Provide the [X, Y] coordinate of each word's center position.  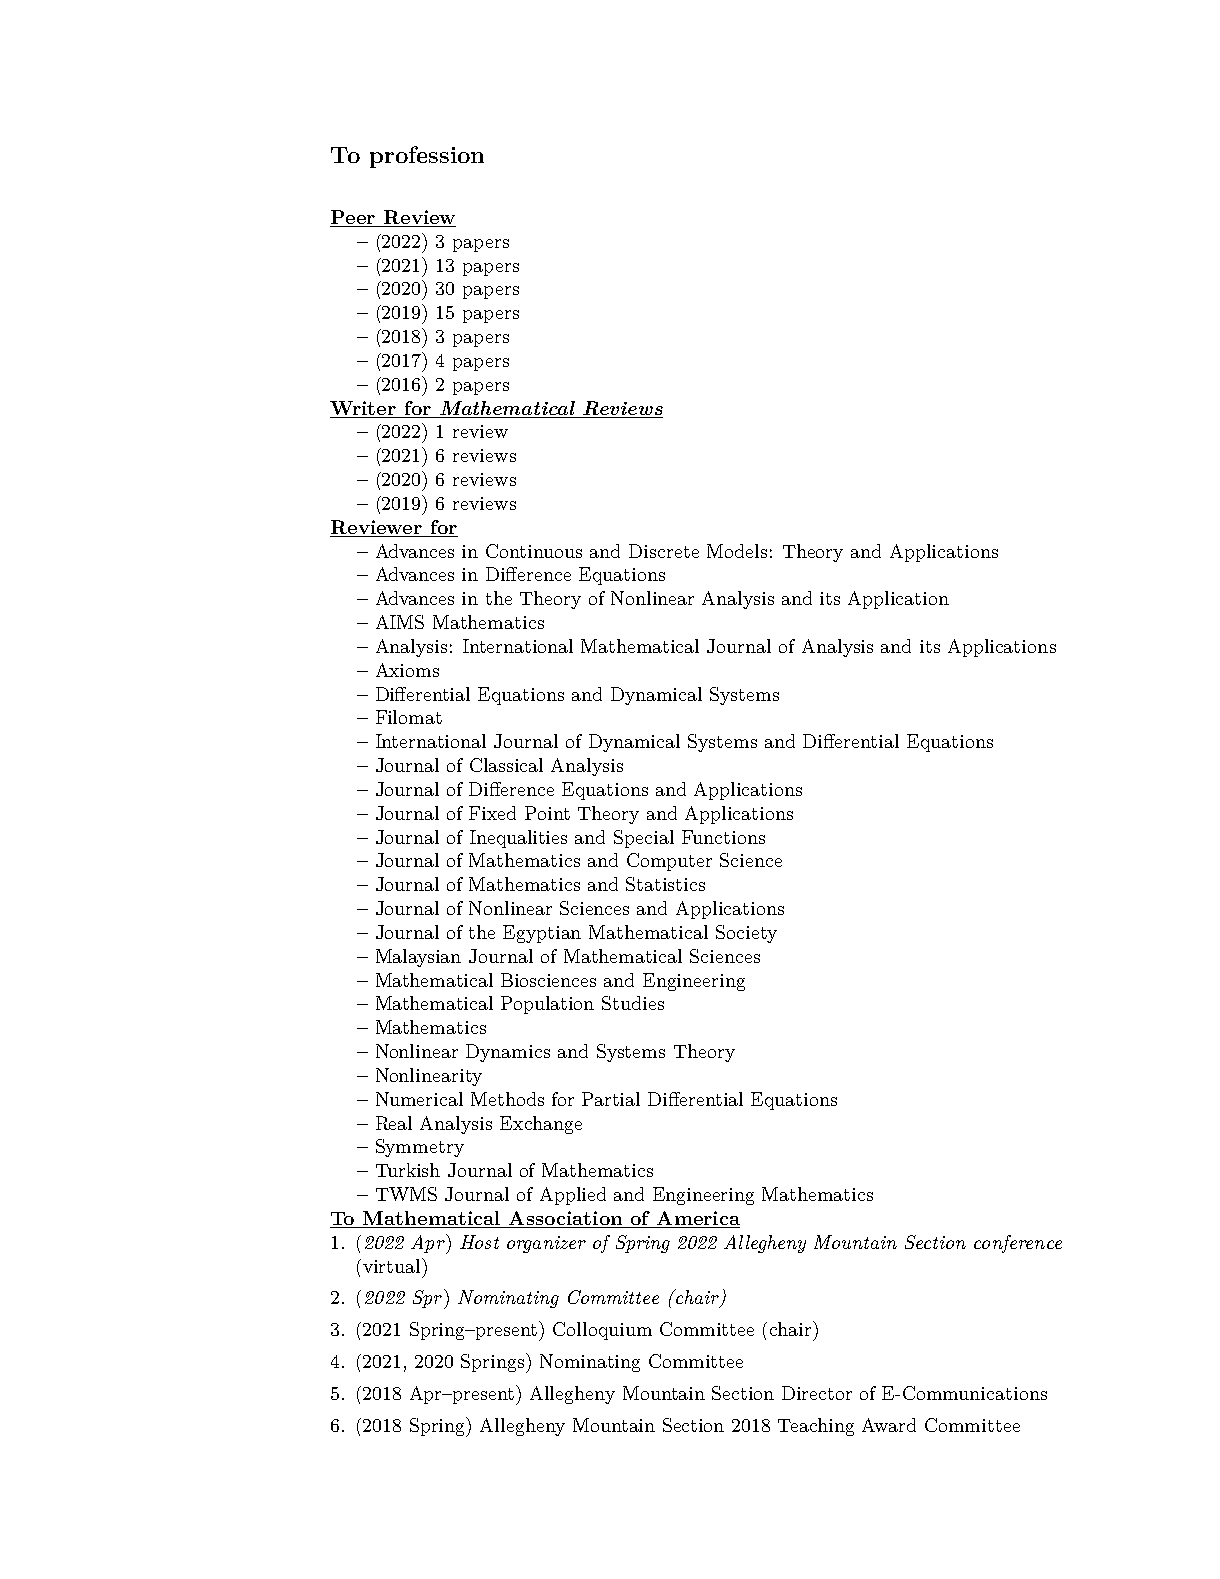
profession [427, 157]
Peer [353, 217]
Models [737, 551]
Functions [723, 837]
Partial [611, 1099]
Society [746, 934]
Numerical [419, 1099]
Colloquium [602, 1331]
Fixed [492, 813]
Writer [363, 408]
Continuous [534, 551]
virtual [393, 1265]
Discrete [664, 551]
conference [1018, 1244]
